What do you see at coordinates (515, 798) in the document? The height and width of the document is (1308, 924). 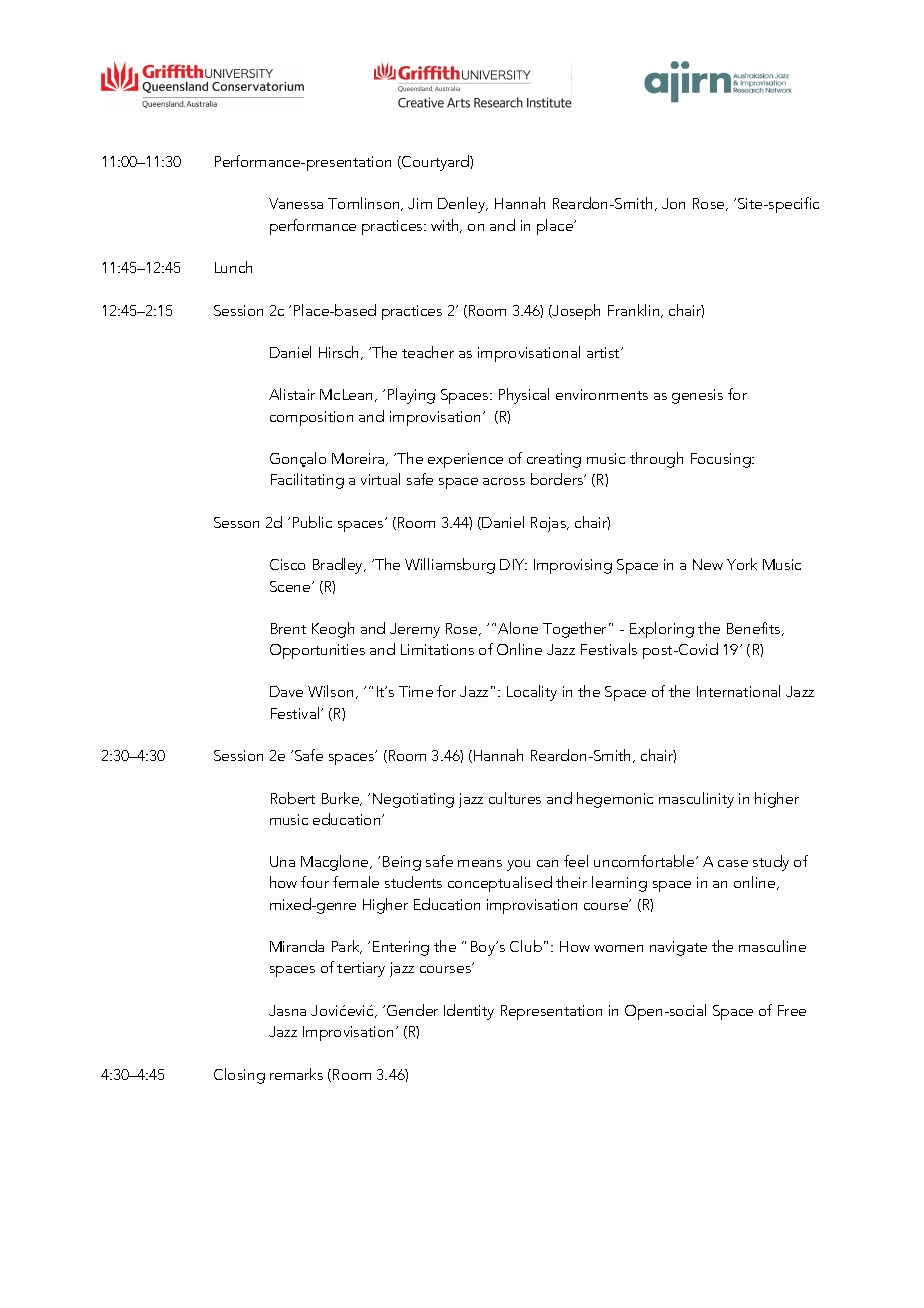 I see `cultures` at bounding box center [515, 798].
